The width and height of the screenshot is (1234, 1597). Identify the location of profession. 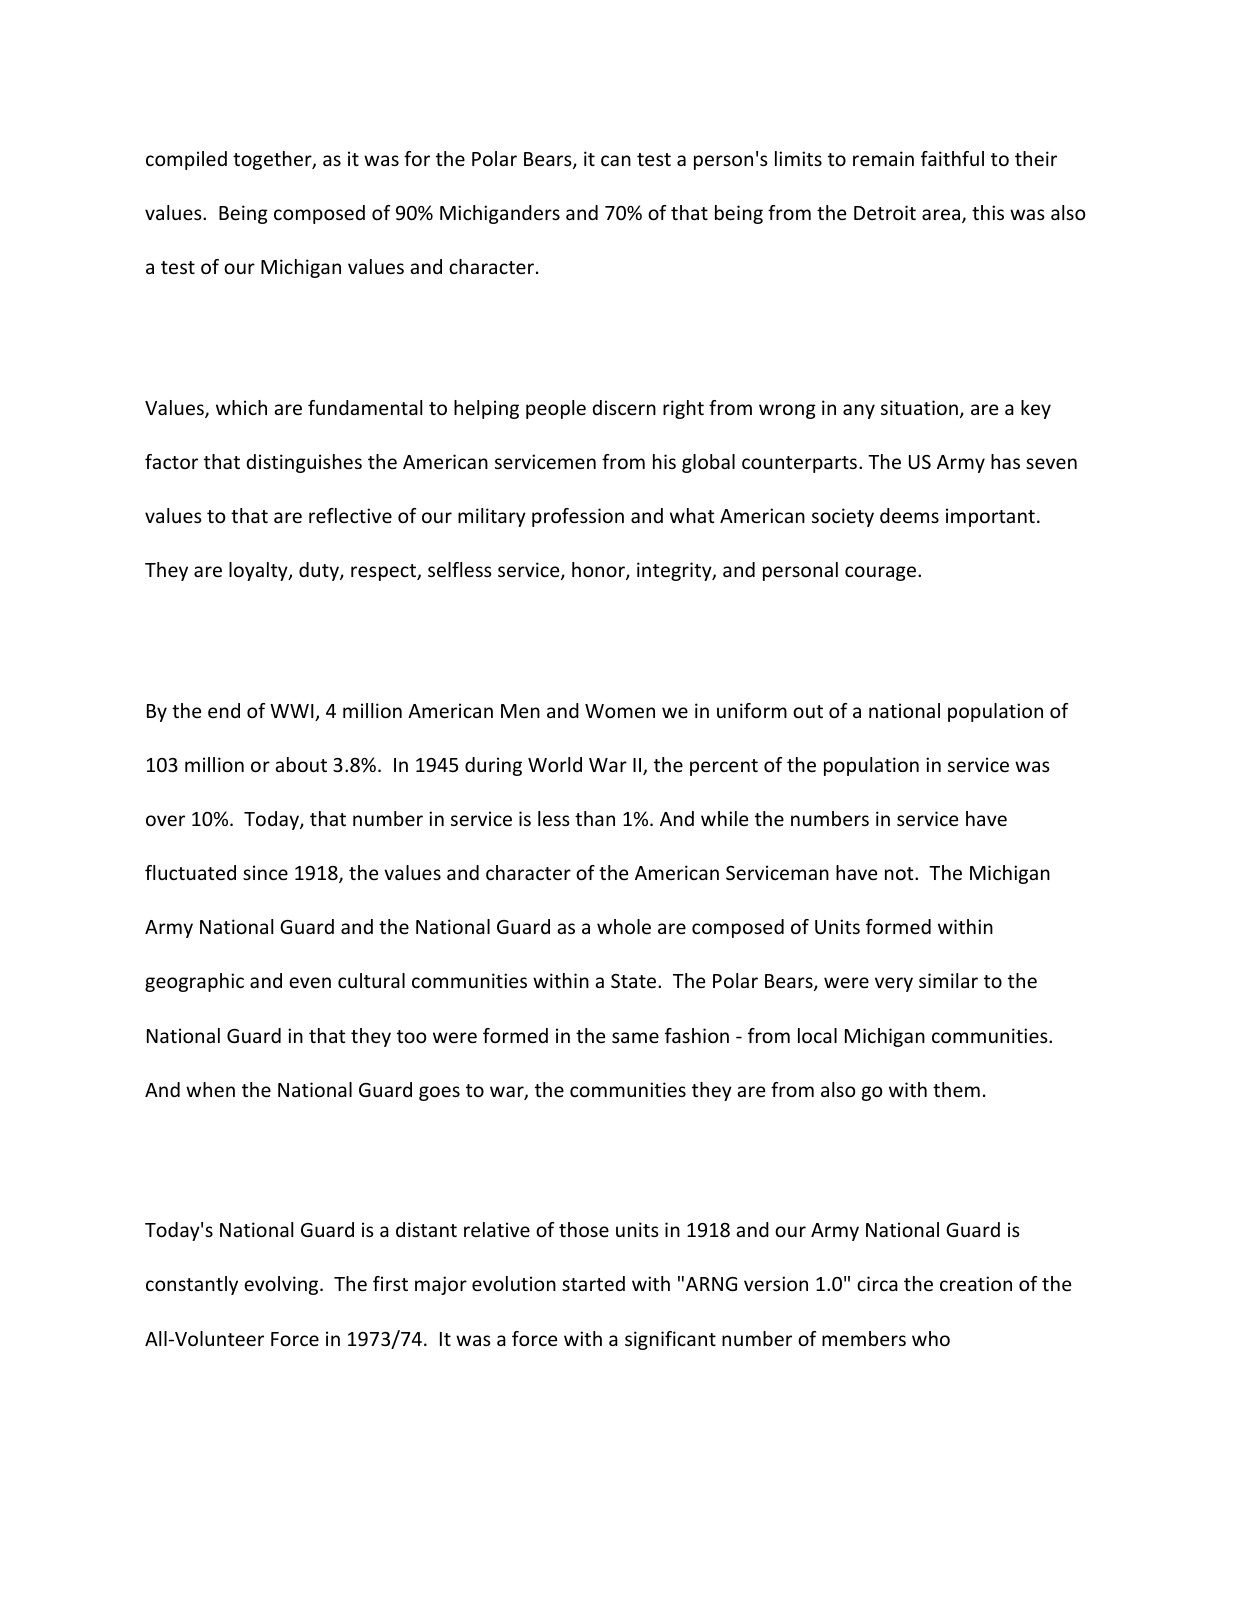
(578, 517).
